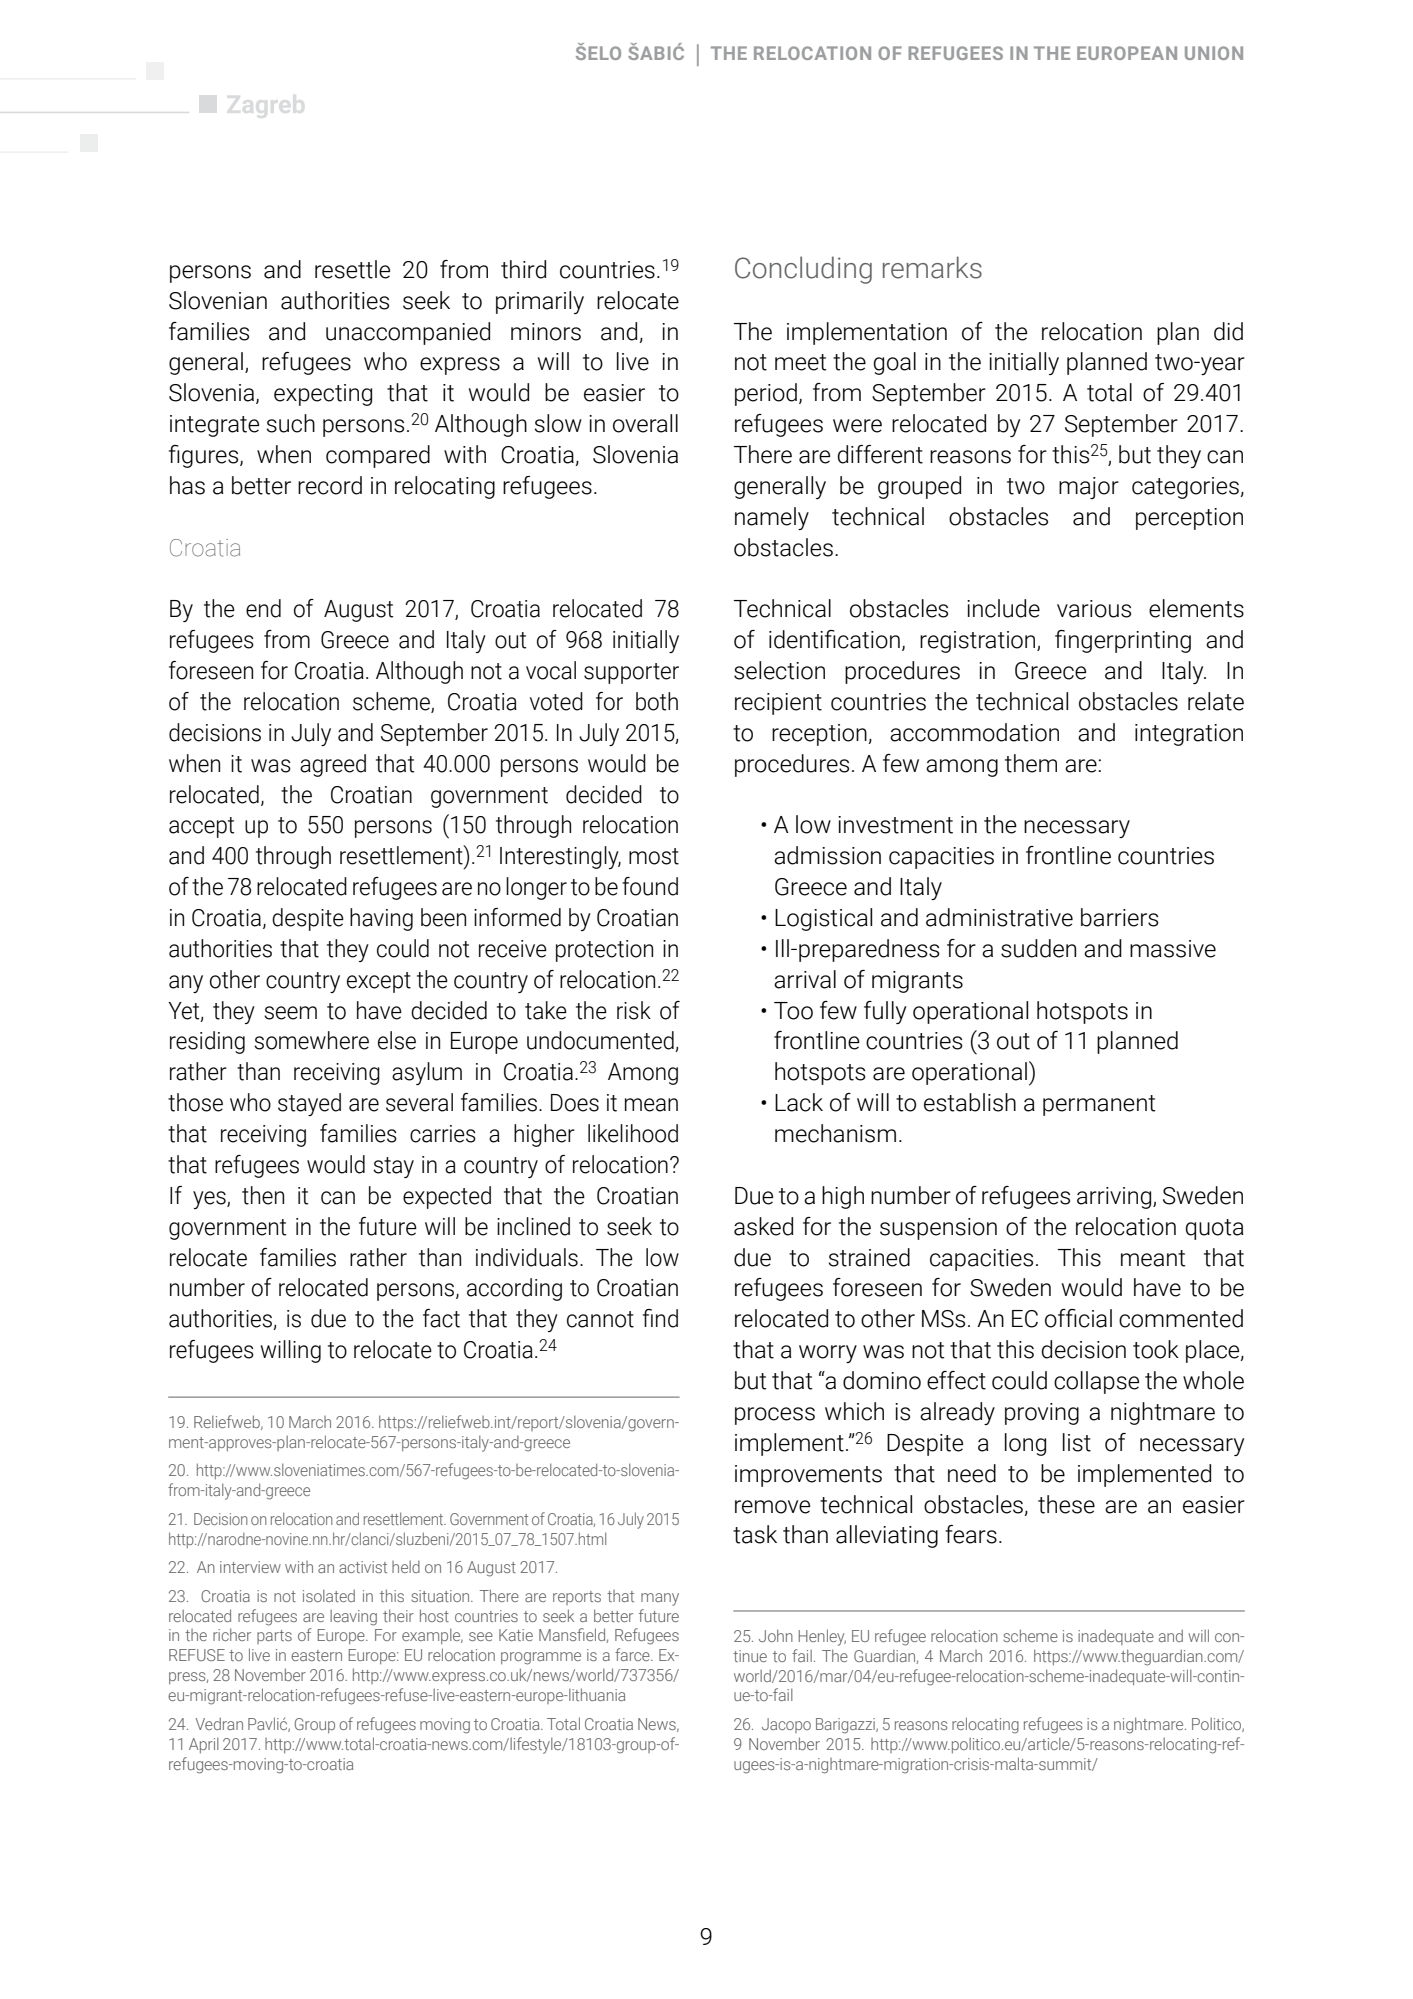  Describe the element at coordinates (803, 270) in the screenshot. I see `Concluding` at that location.
